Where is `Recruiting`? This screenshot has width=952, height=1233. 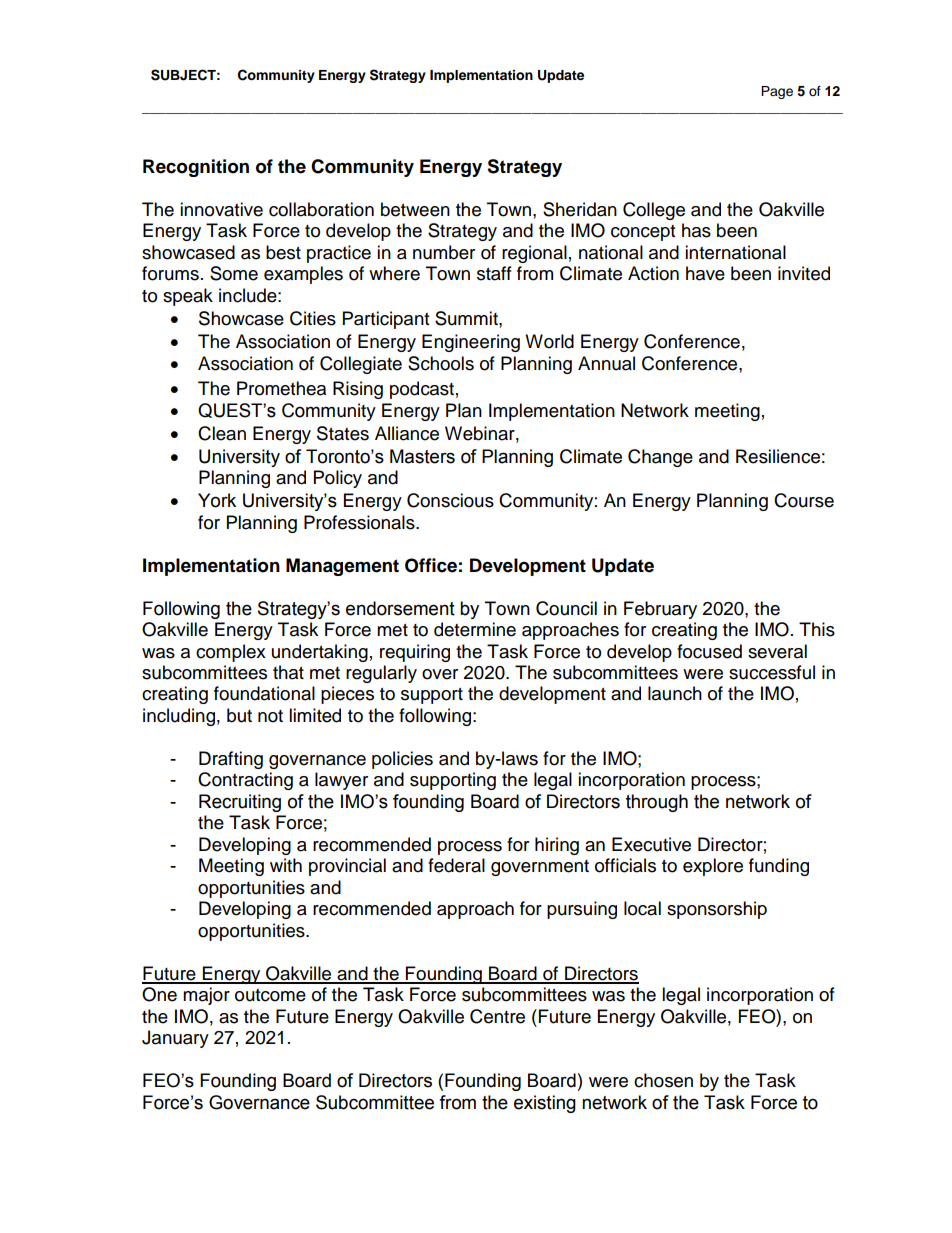
Recruiting is located at coordinates (240, 803).
